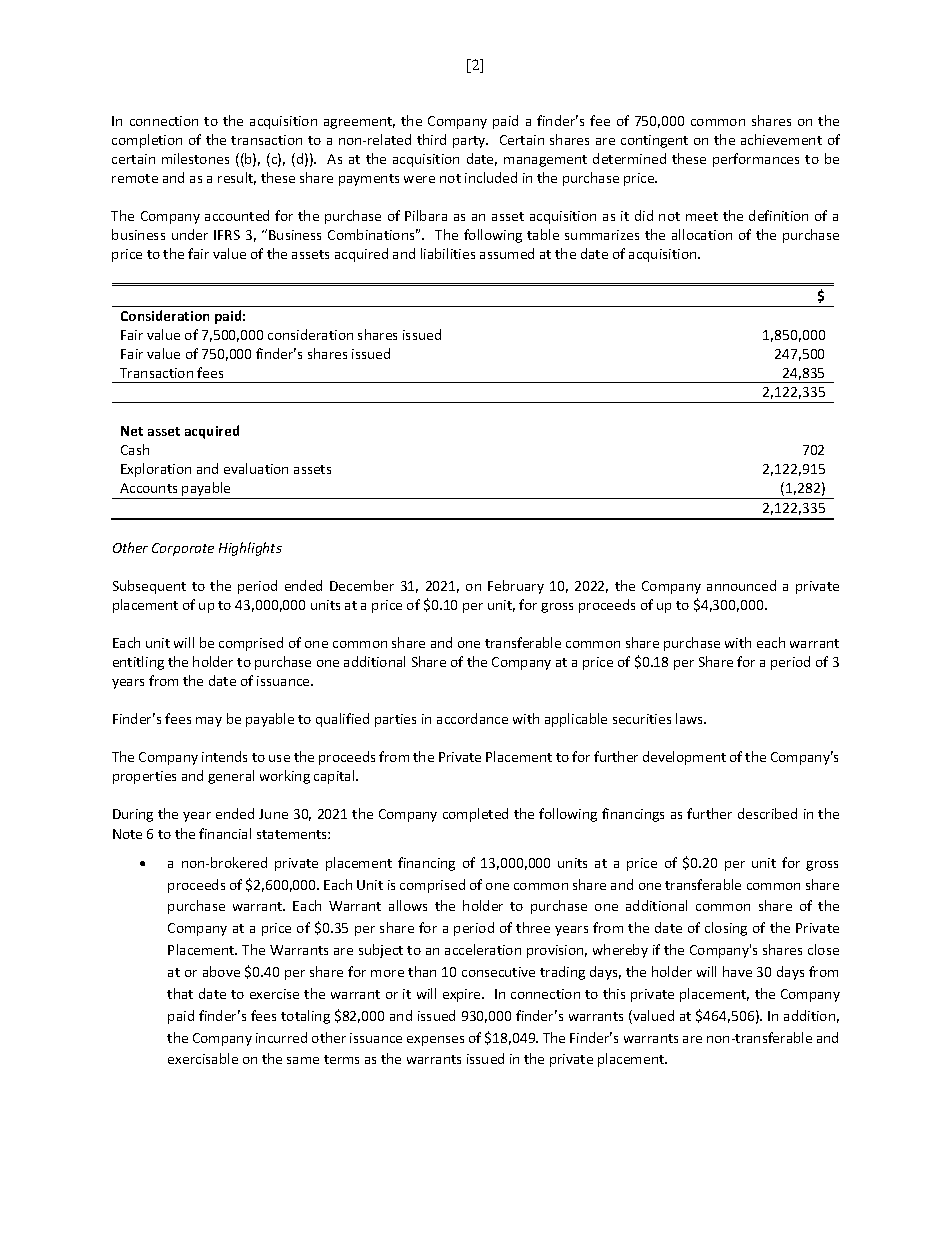  Describe the element at coordinates (180, 993) in the screenshot. I see `that` at that location.
